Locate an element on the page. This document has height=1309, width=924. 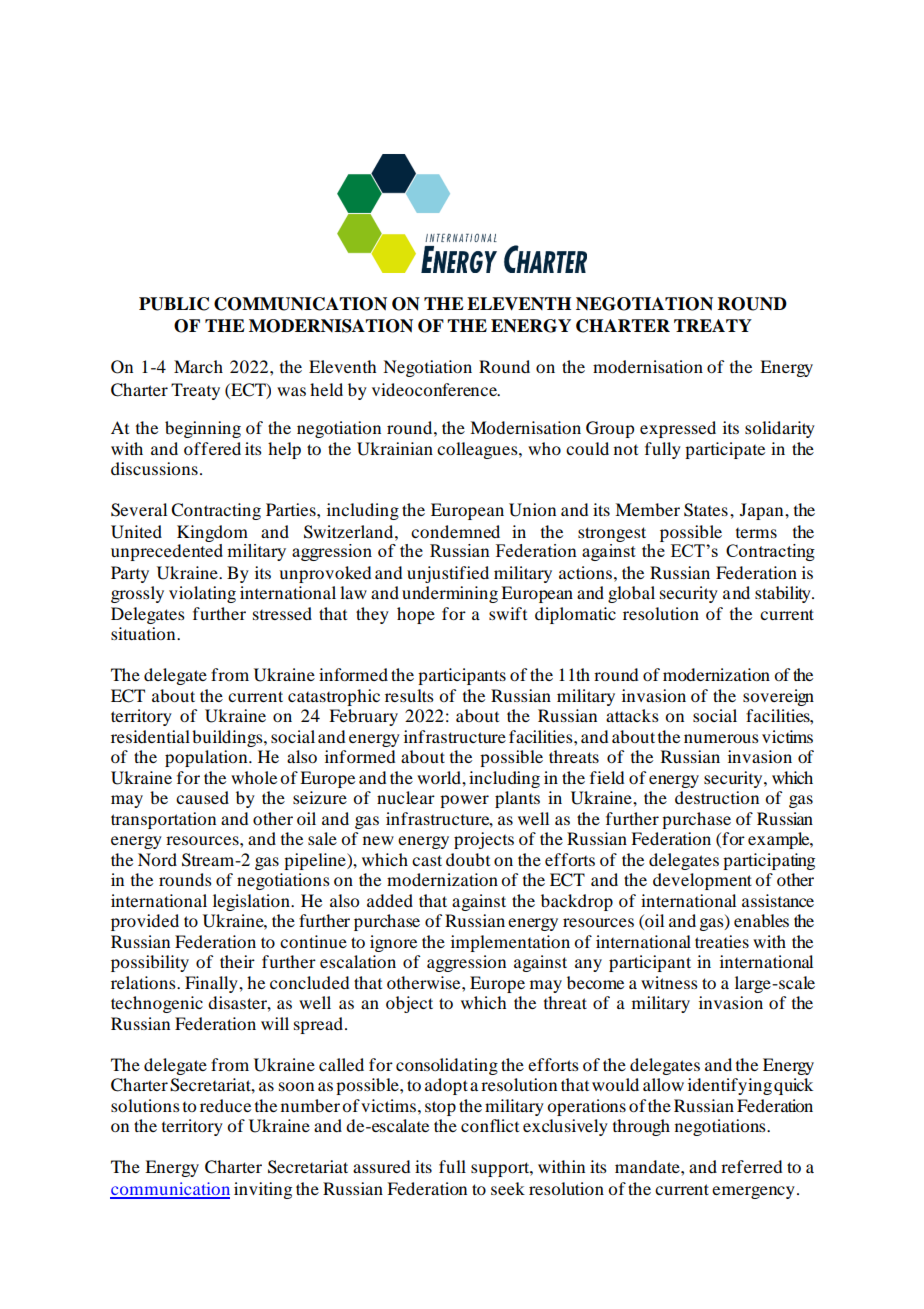
inviting is located at coordinates (263, 1190).
